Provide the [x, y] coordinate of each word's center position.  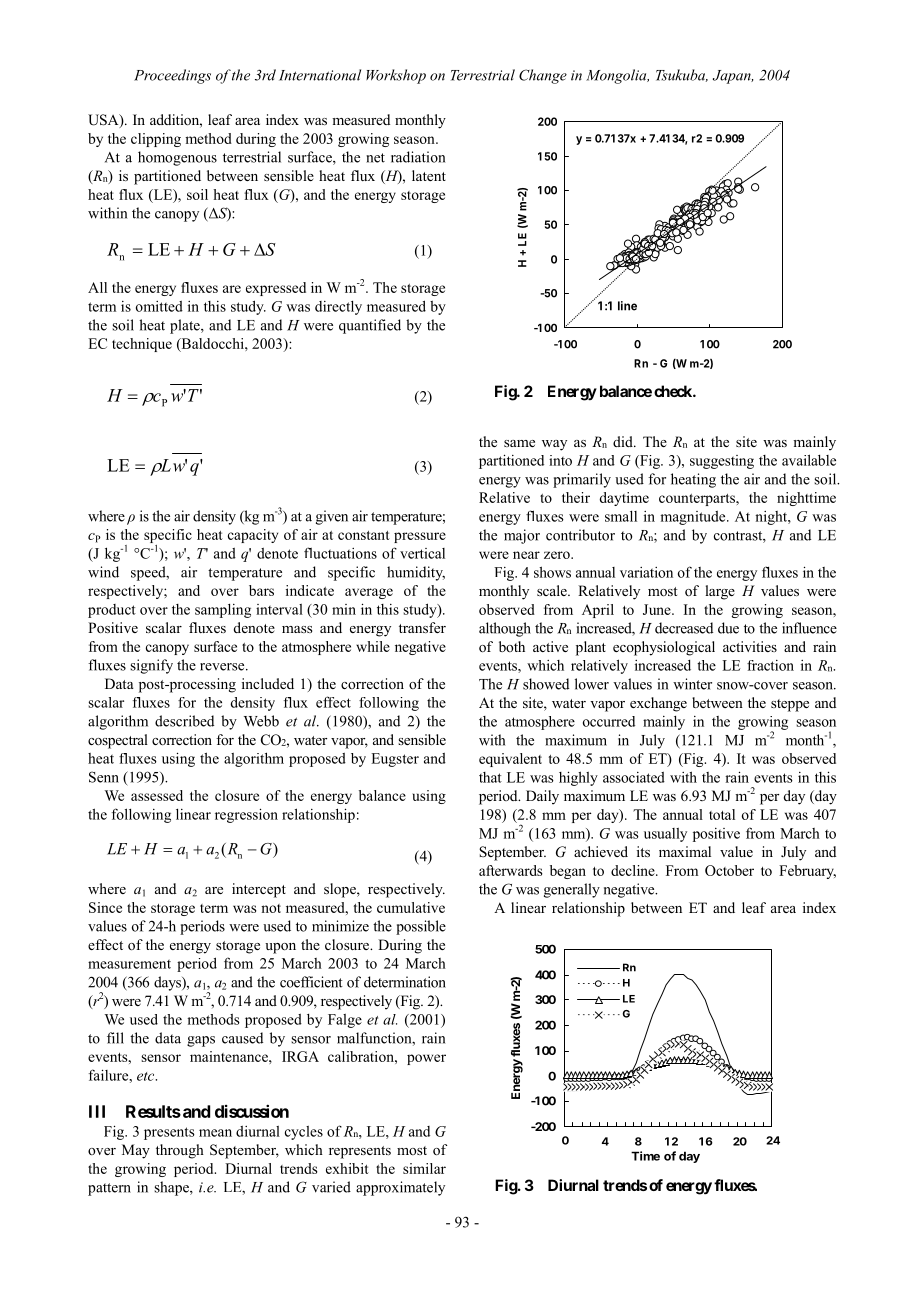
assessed [157, 795]
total [722, 814]
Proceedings [172, 76]
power [426, 1059]
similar [424, 1168]
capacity [253, 536]
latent [429, 175]
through [180, 1151]
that [490, 777]
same [519, 443]
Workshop [396, 76]
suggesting [722, 462]
